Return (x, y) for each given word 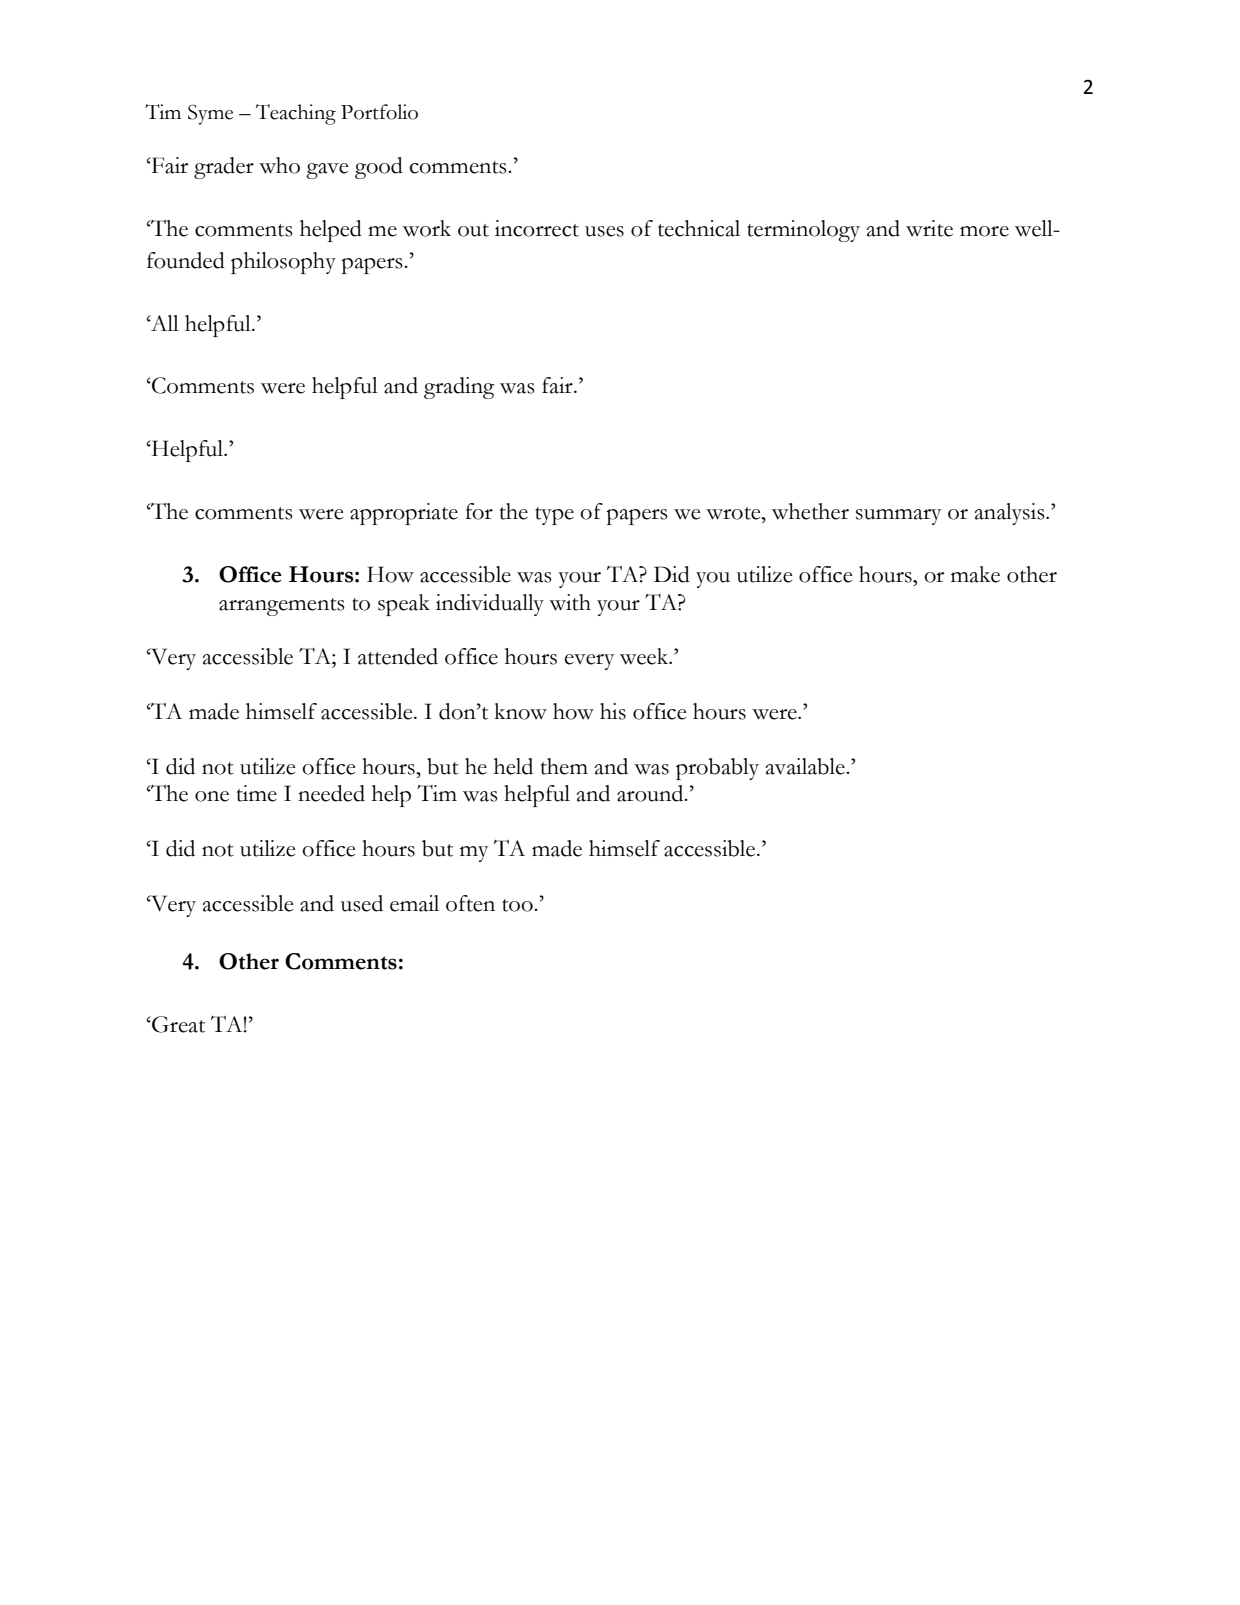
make (975, 574)
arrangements (282, 607)
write (929, 228)
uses (604, 231)
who (279, 165)
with (570, 602)
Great (177, 1024)
